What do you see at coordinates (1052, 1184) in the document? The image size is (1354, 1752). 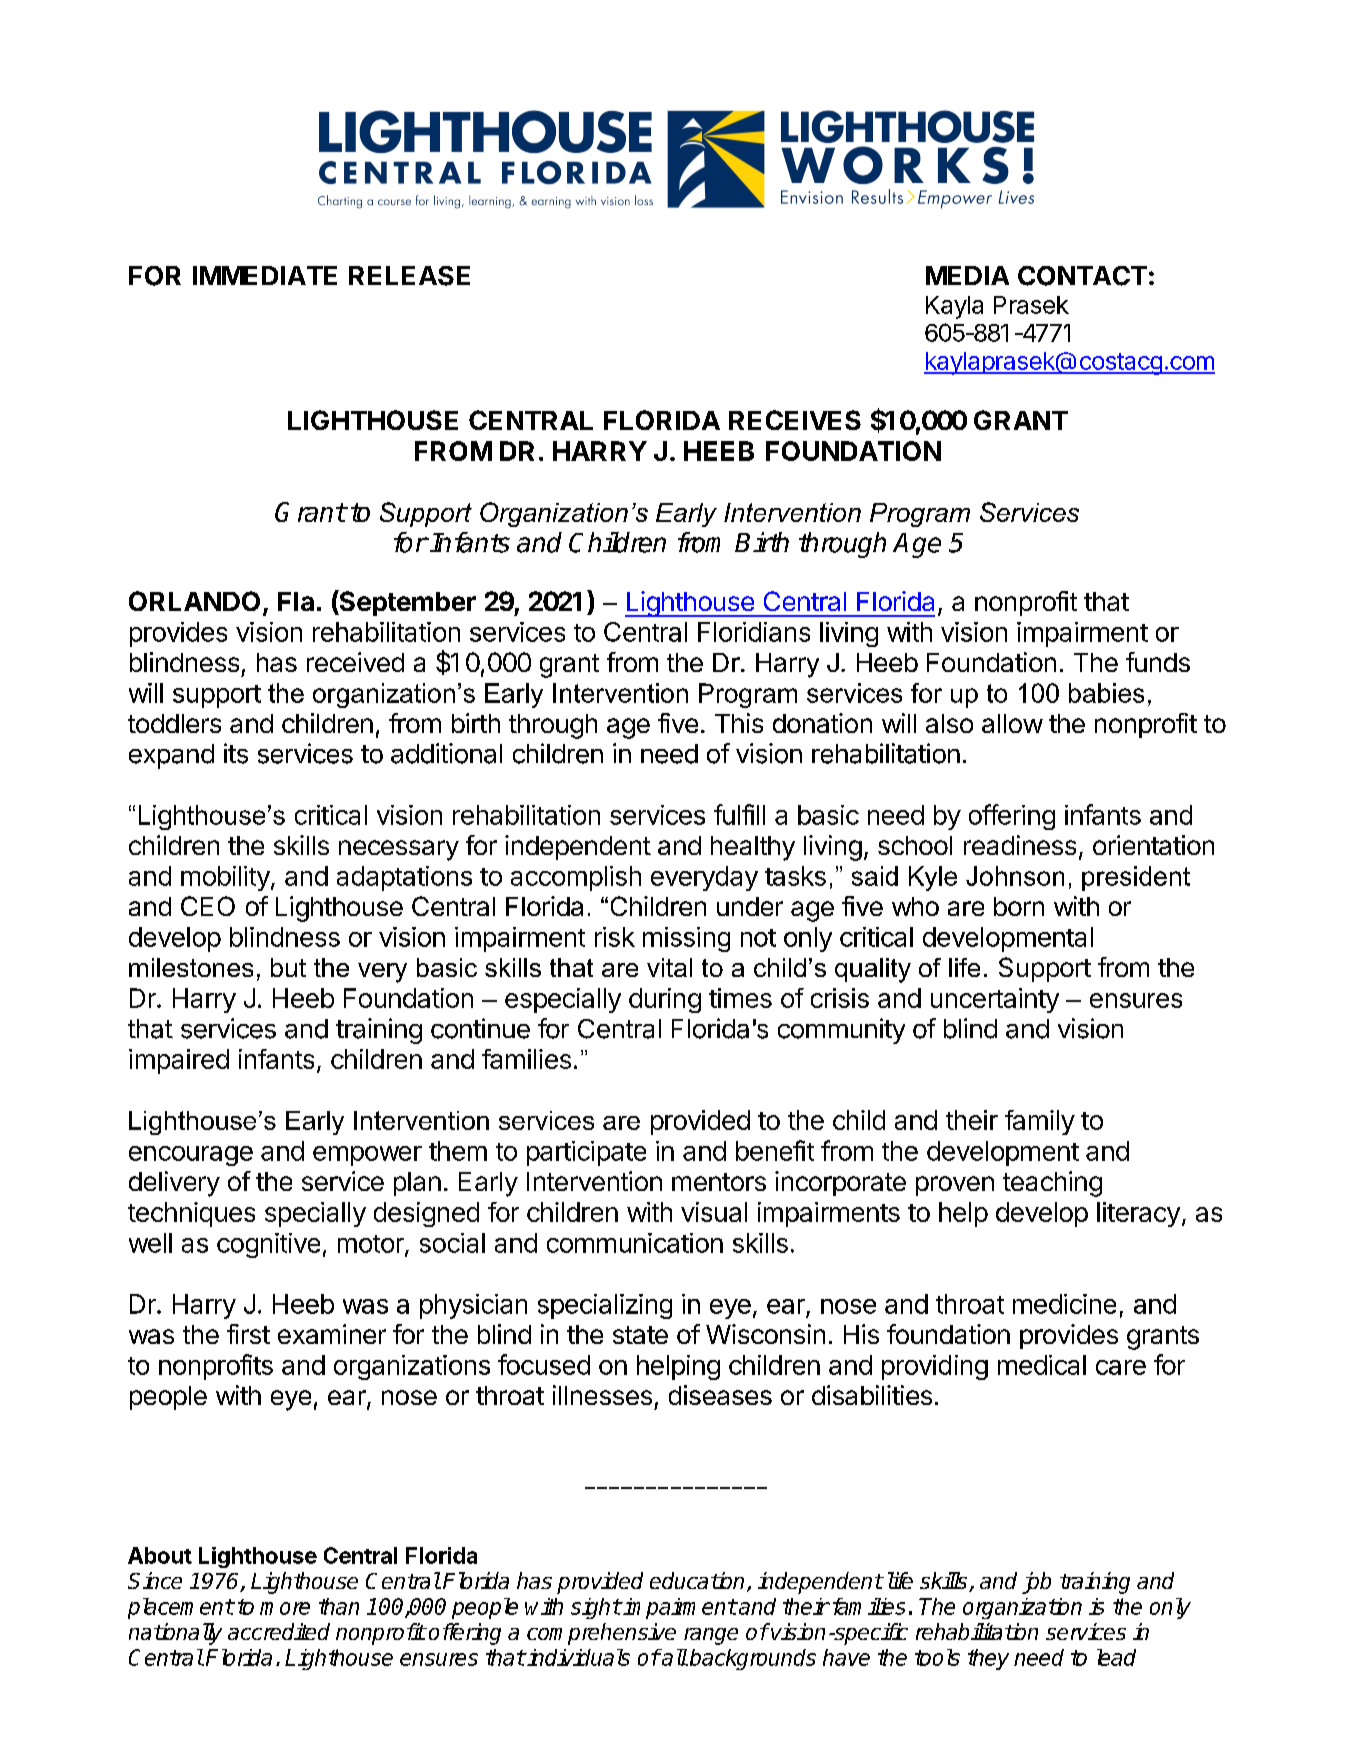 I see `teaching` at bounding box center [1052, 1184].
